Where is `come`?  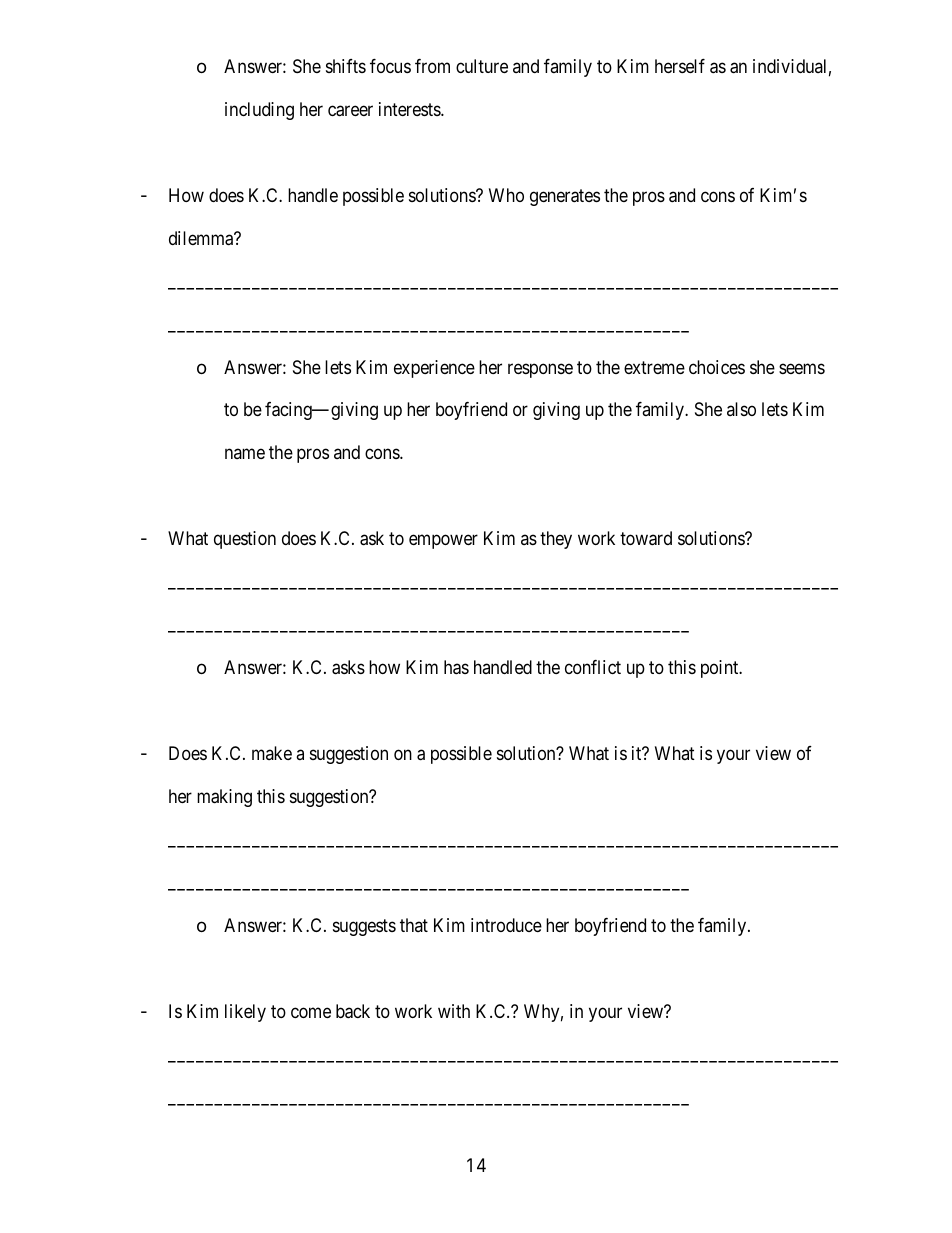
come is located at coordinates (311, 1012).
